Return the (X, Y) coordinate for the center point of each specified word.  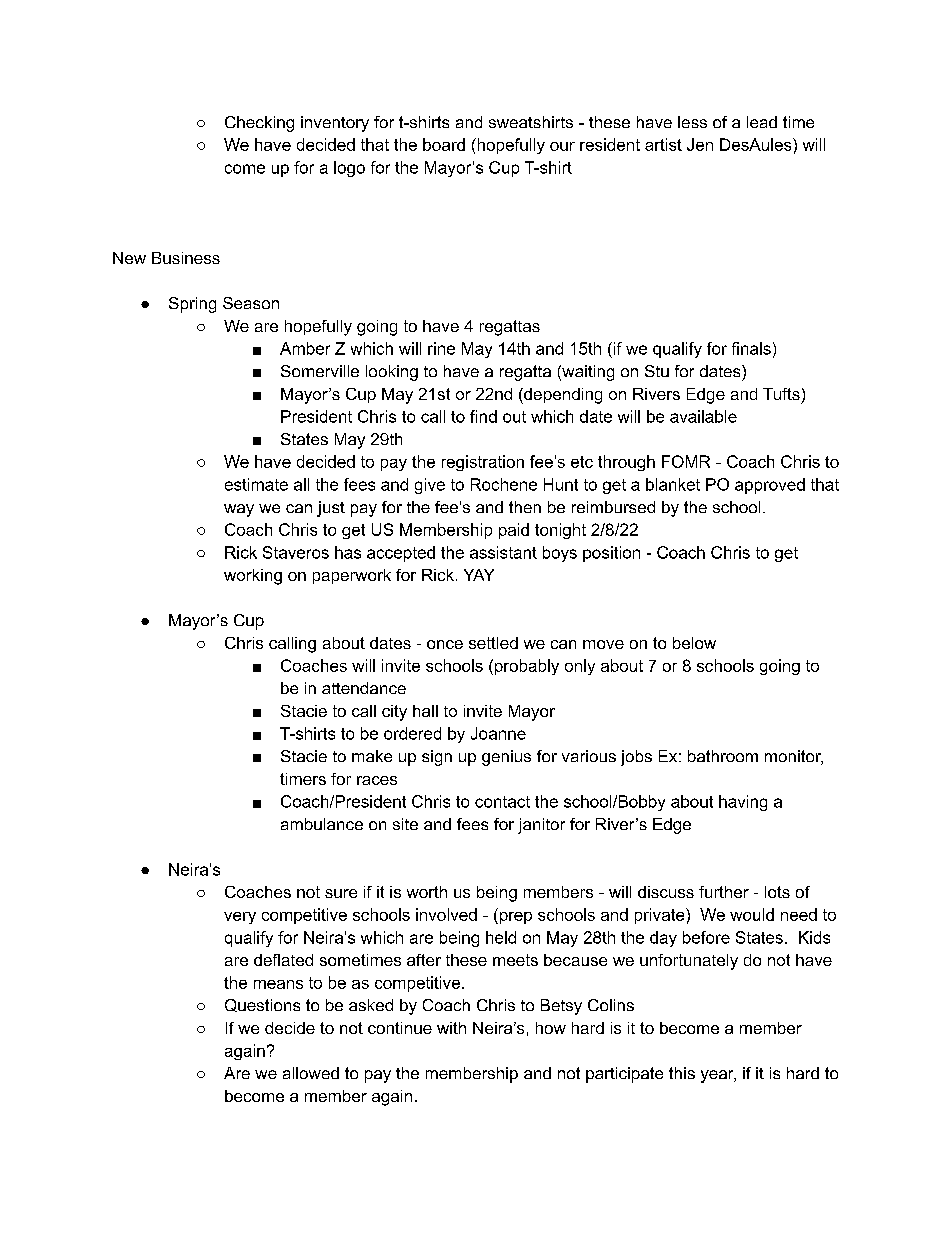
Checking (259, 124)
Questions (262, 1005)
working (253, 577)
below (694, 643)
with (451, 1028)
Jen (700, 144)
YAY (479, 575)
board (444, 144)
